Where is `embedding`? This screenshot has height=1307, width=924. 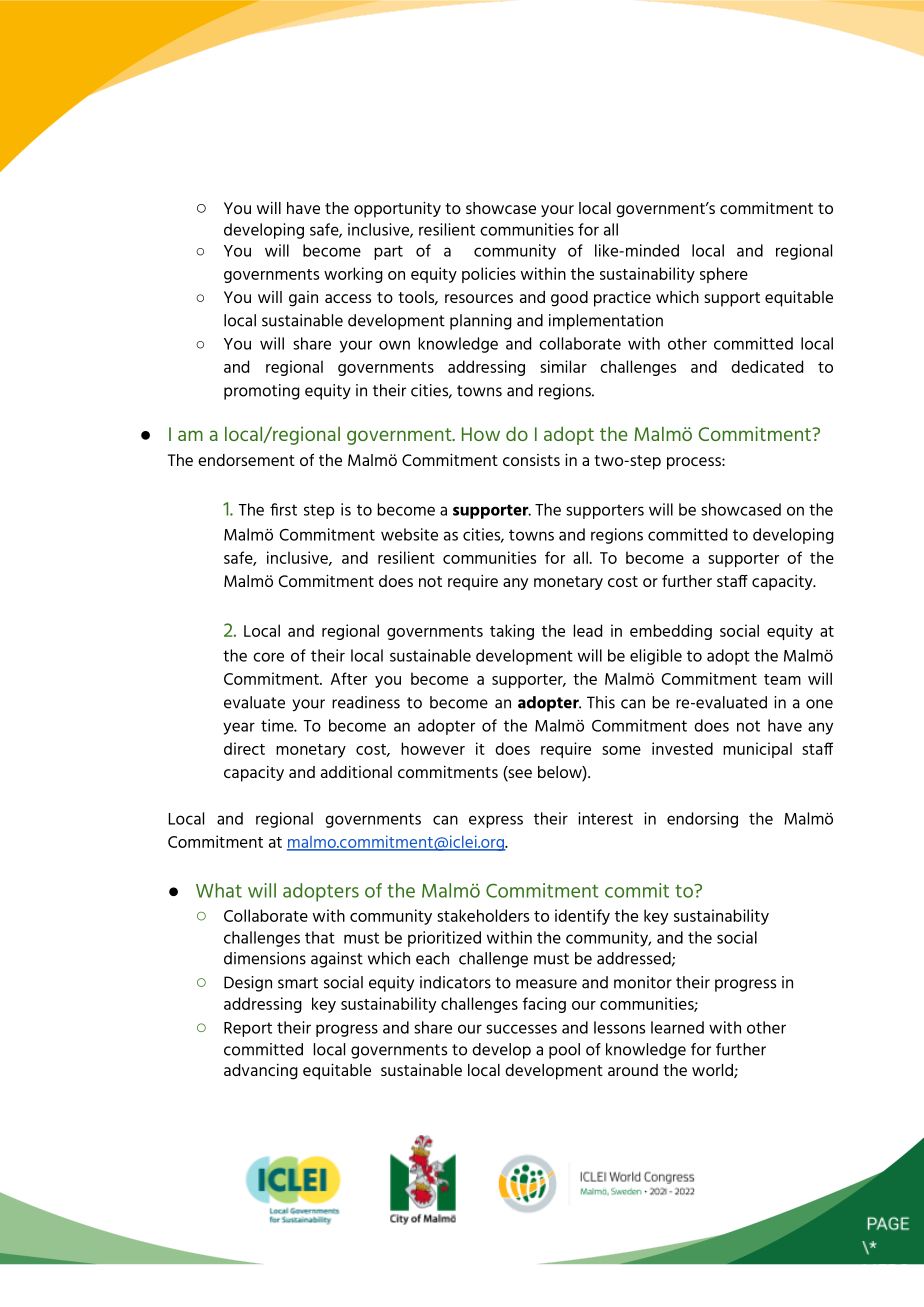
embedding is located at coordinates (671, 632).
